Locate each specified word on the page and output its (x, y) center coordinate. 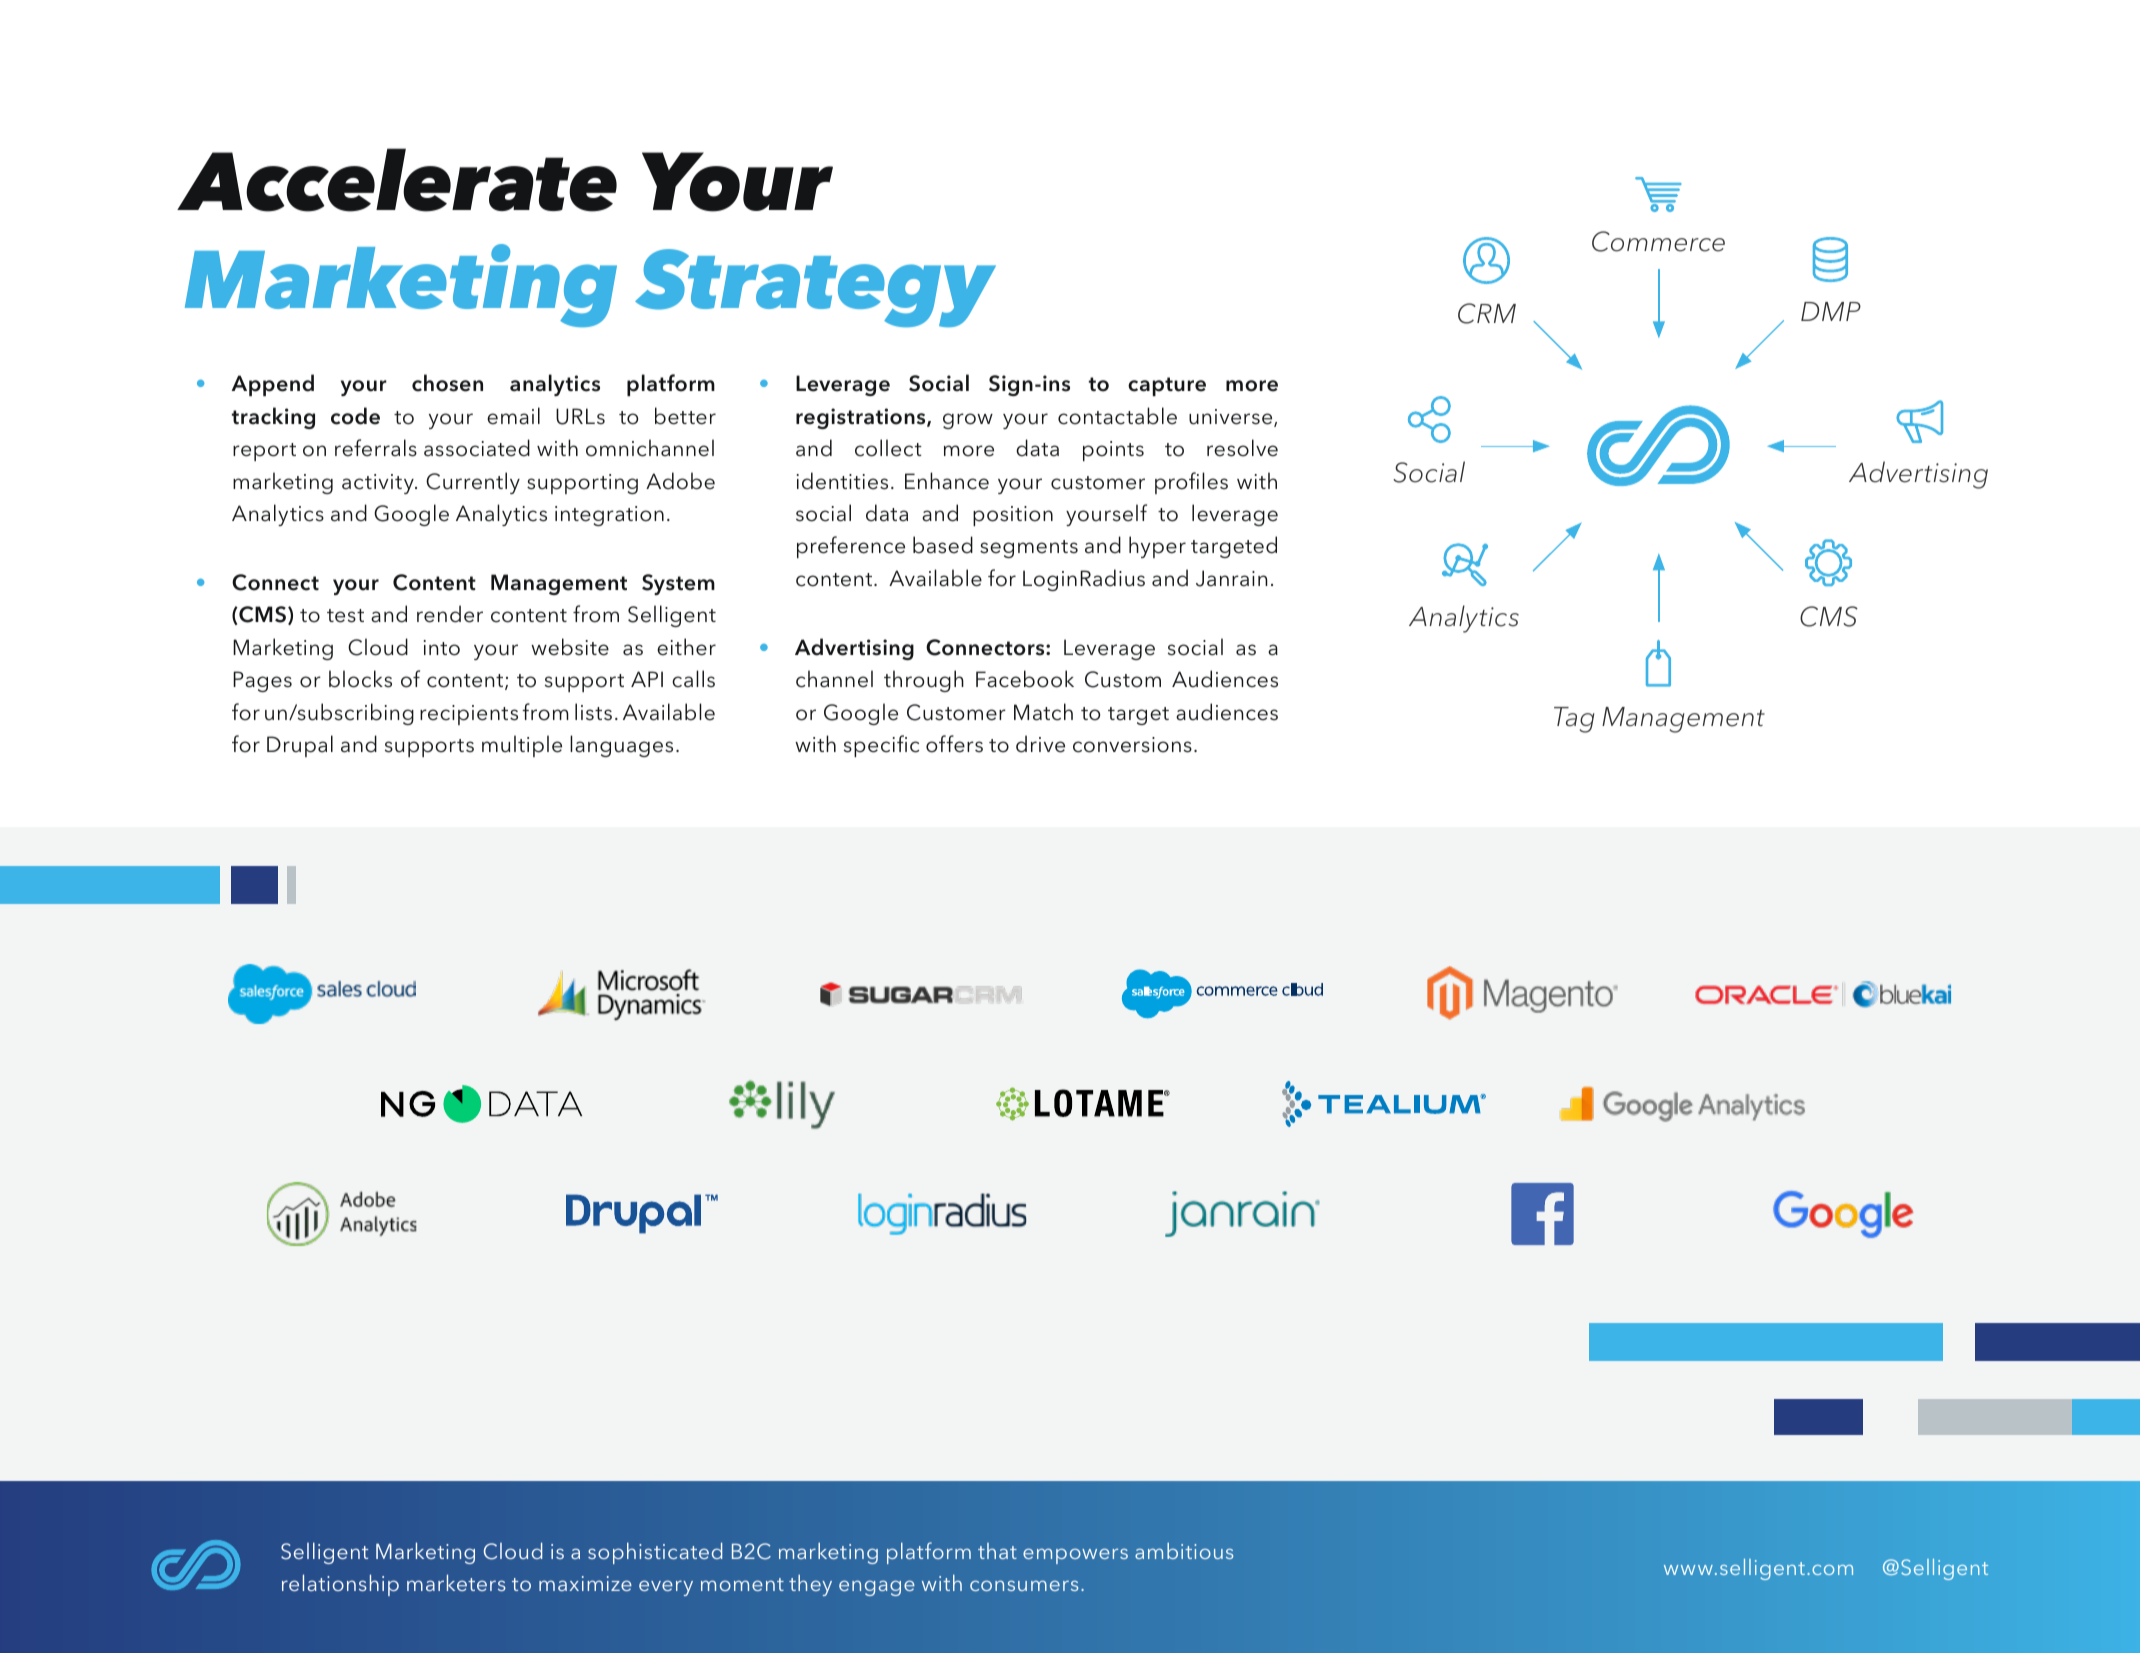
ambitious (1184, 1551)
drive (1040, 744)
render (450, 614)
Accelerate (397, 180)
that (997, 1551)
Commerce (1658, 241)
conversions (1132, 745)
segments (1029, 549)
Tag (1574, 720)
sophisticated (655, 1553)
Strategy (815, 288)
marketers (456, 1582)
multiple (522, 746)
